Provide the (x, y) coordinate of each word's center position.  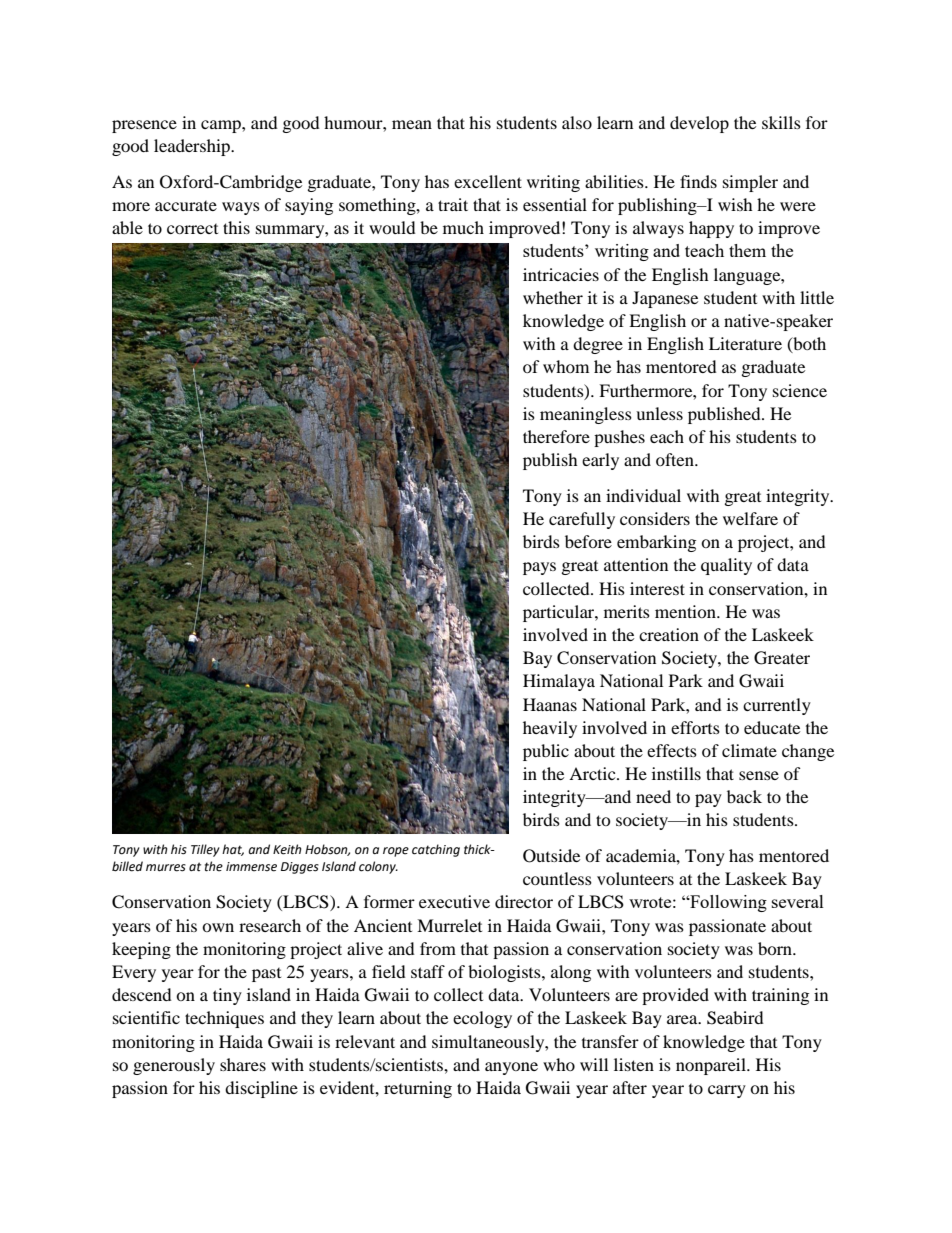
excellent (488, 181)
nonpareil (712, 1066)
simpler (750, 183)
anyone (511, 1068)
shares (243, 1064)
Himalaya (559, 682)
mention (686, 611)
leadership (193, 147)
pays (539, 568)
